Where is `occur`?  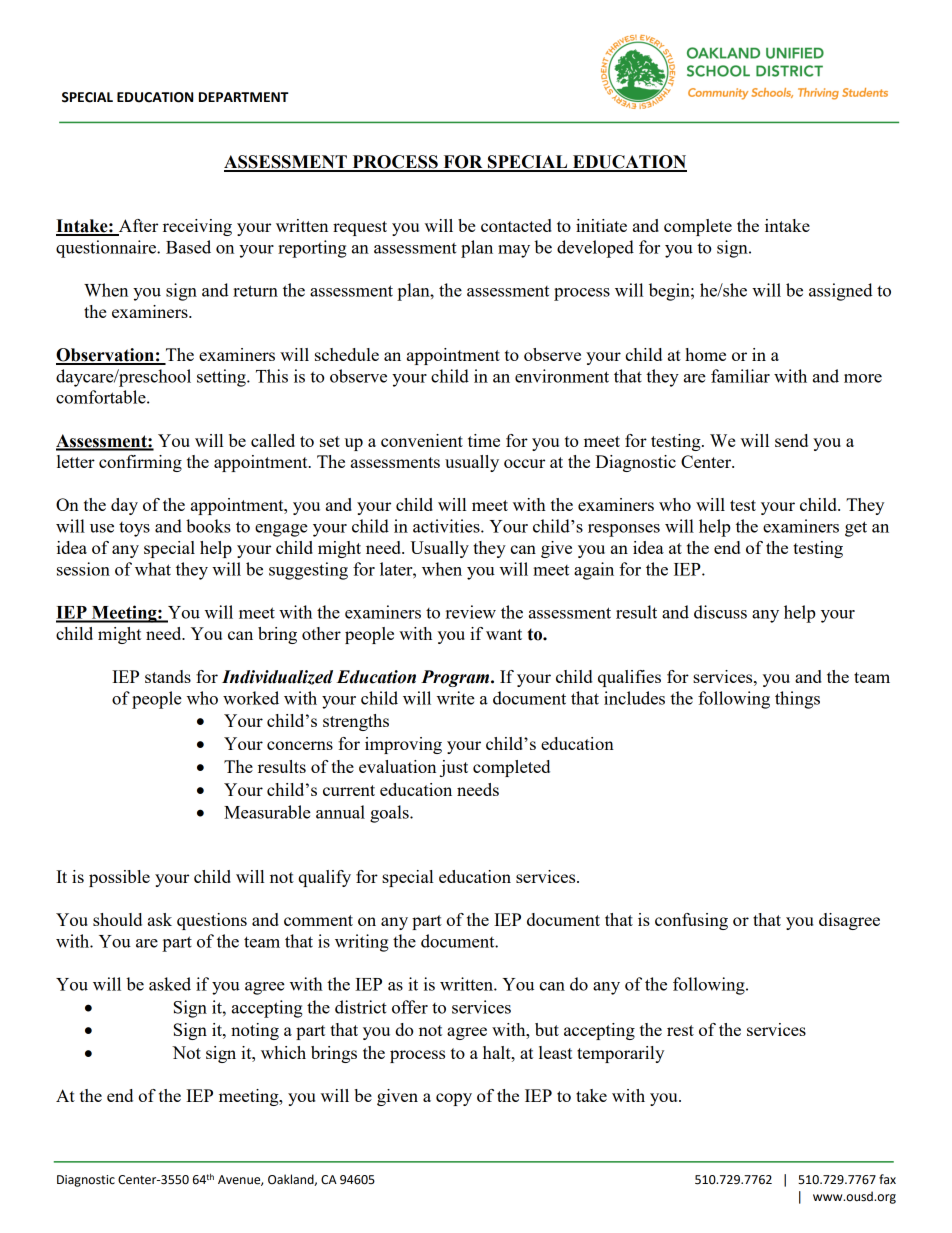 occur is located at coordinates (524, 463).
